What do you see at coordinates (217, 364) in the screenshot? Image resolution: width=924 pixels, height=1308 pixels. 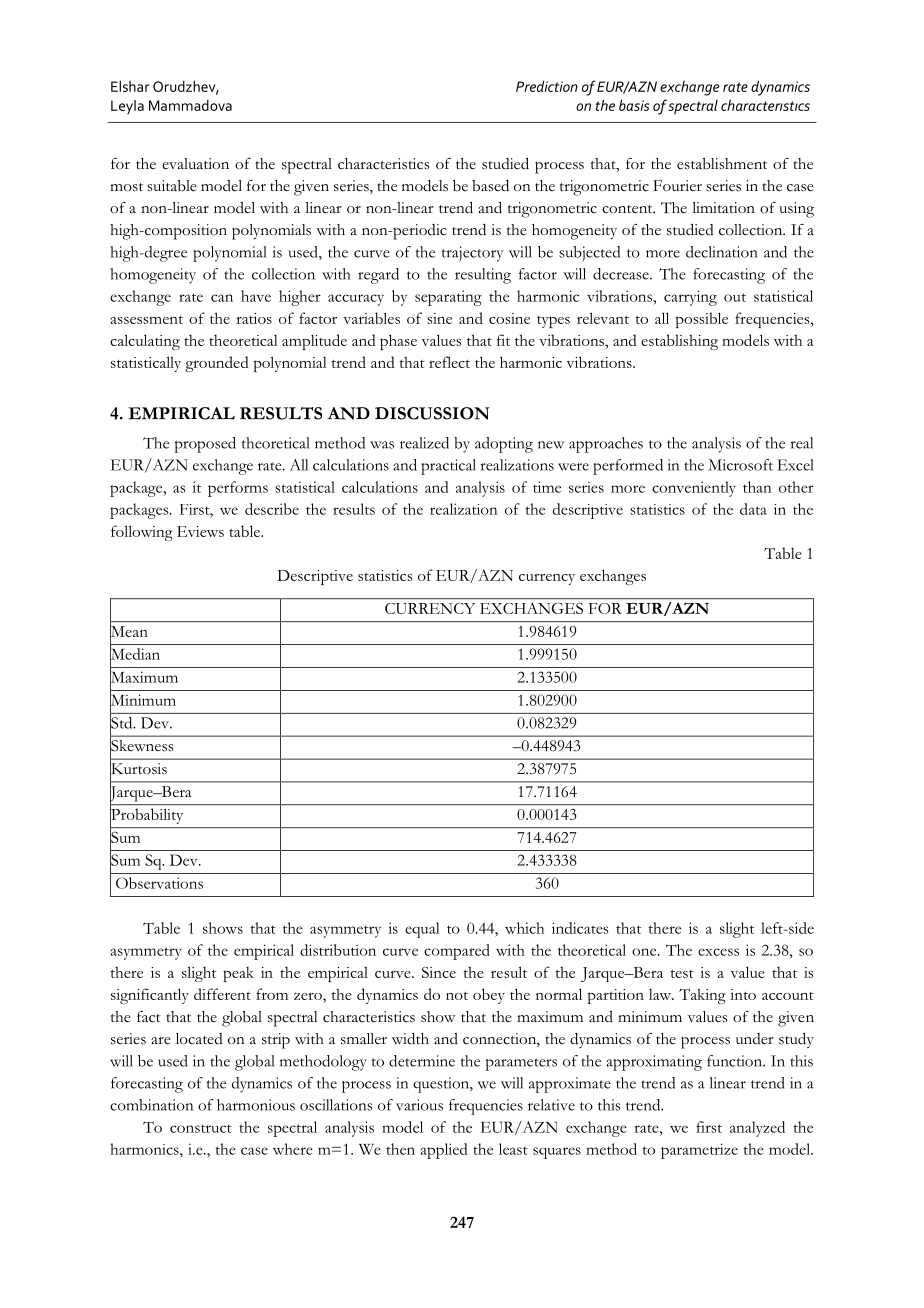 I see `grounded` at bounding box center [217, 364].
